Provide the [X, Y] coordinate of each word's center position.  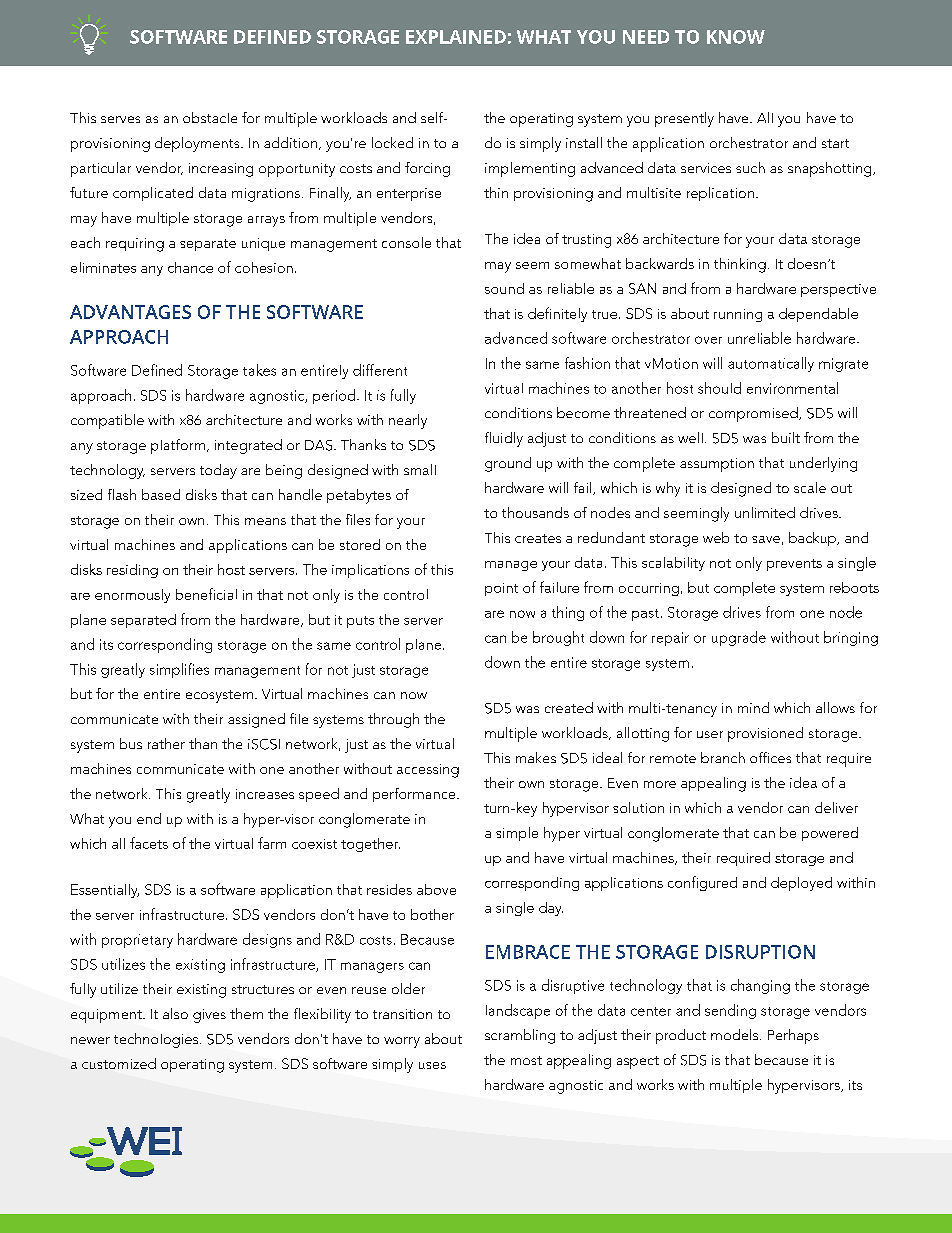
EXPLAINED [456, 37]
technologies [156, 1040]
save [766, 539]
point [501, 589]
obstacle [210, 117]
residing [132, 571]
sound [504, 288]
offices [770, 757]
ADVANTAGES [130, 312]
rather [166, 743]
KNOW [736, 37]
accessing [428, 771]
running [738, 315]
